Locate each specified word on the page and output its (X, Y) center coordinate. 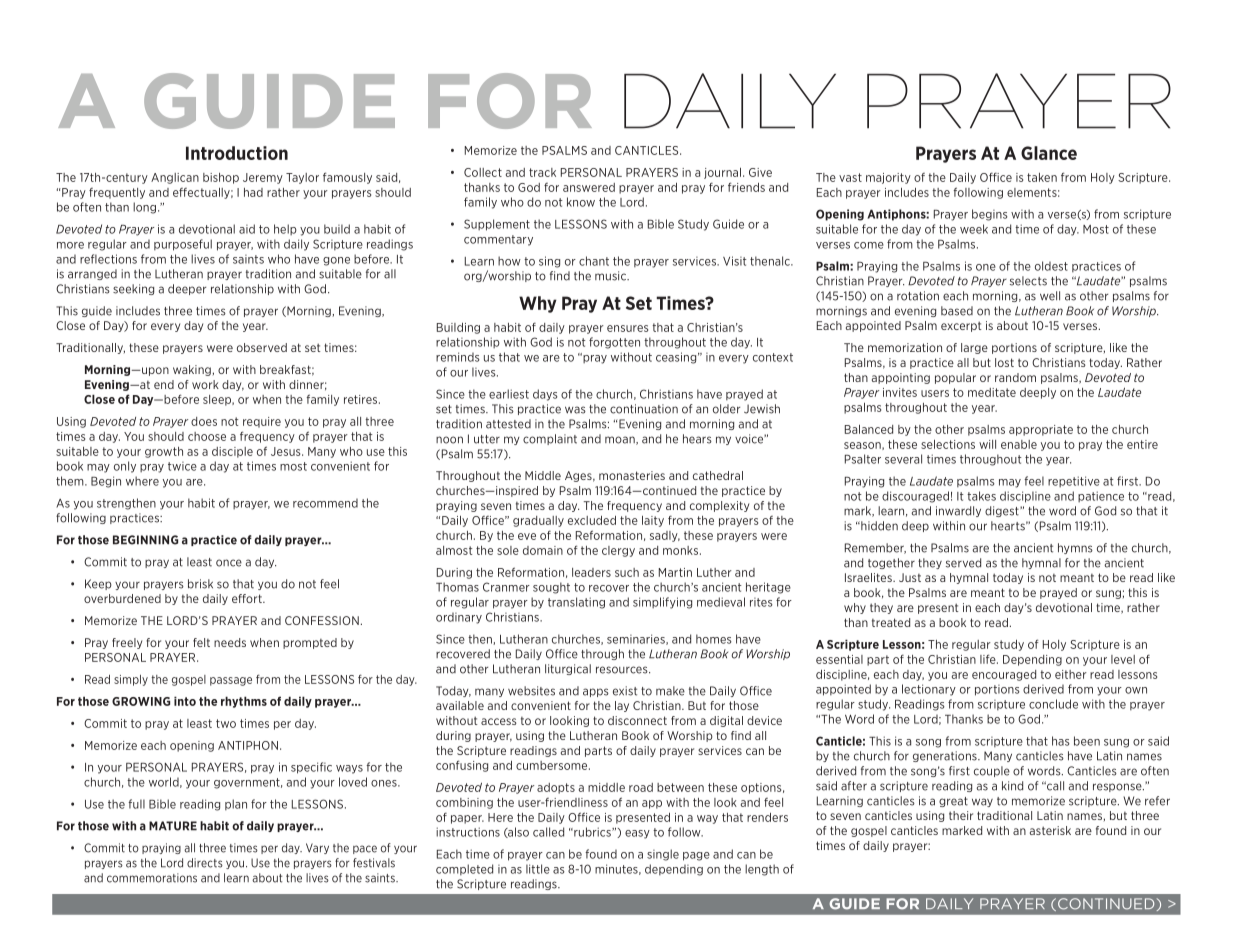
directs (205, 863)
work (205, 384)
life (989, 659)
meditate (992, 392)
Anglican (175, 178)
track (542, 172)
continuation (644, 409)
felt (201, 642)
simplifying (662, 603)
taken (1042, 177)
